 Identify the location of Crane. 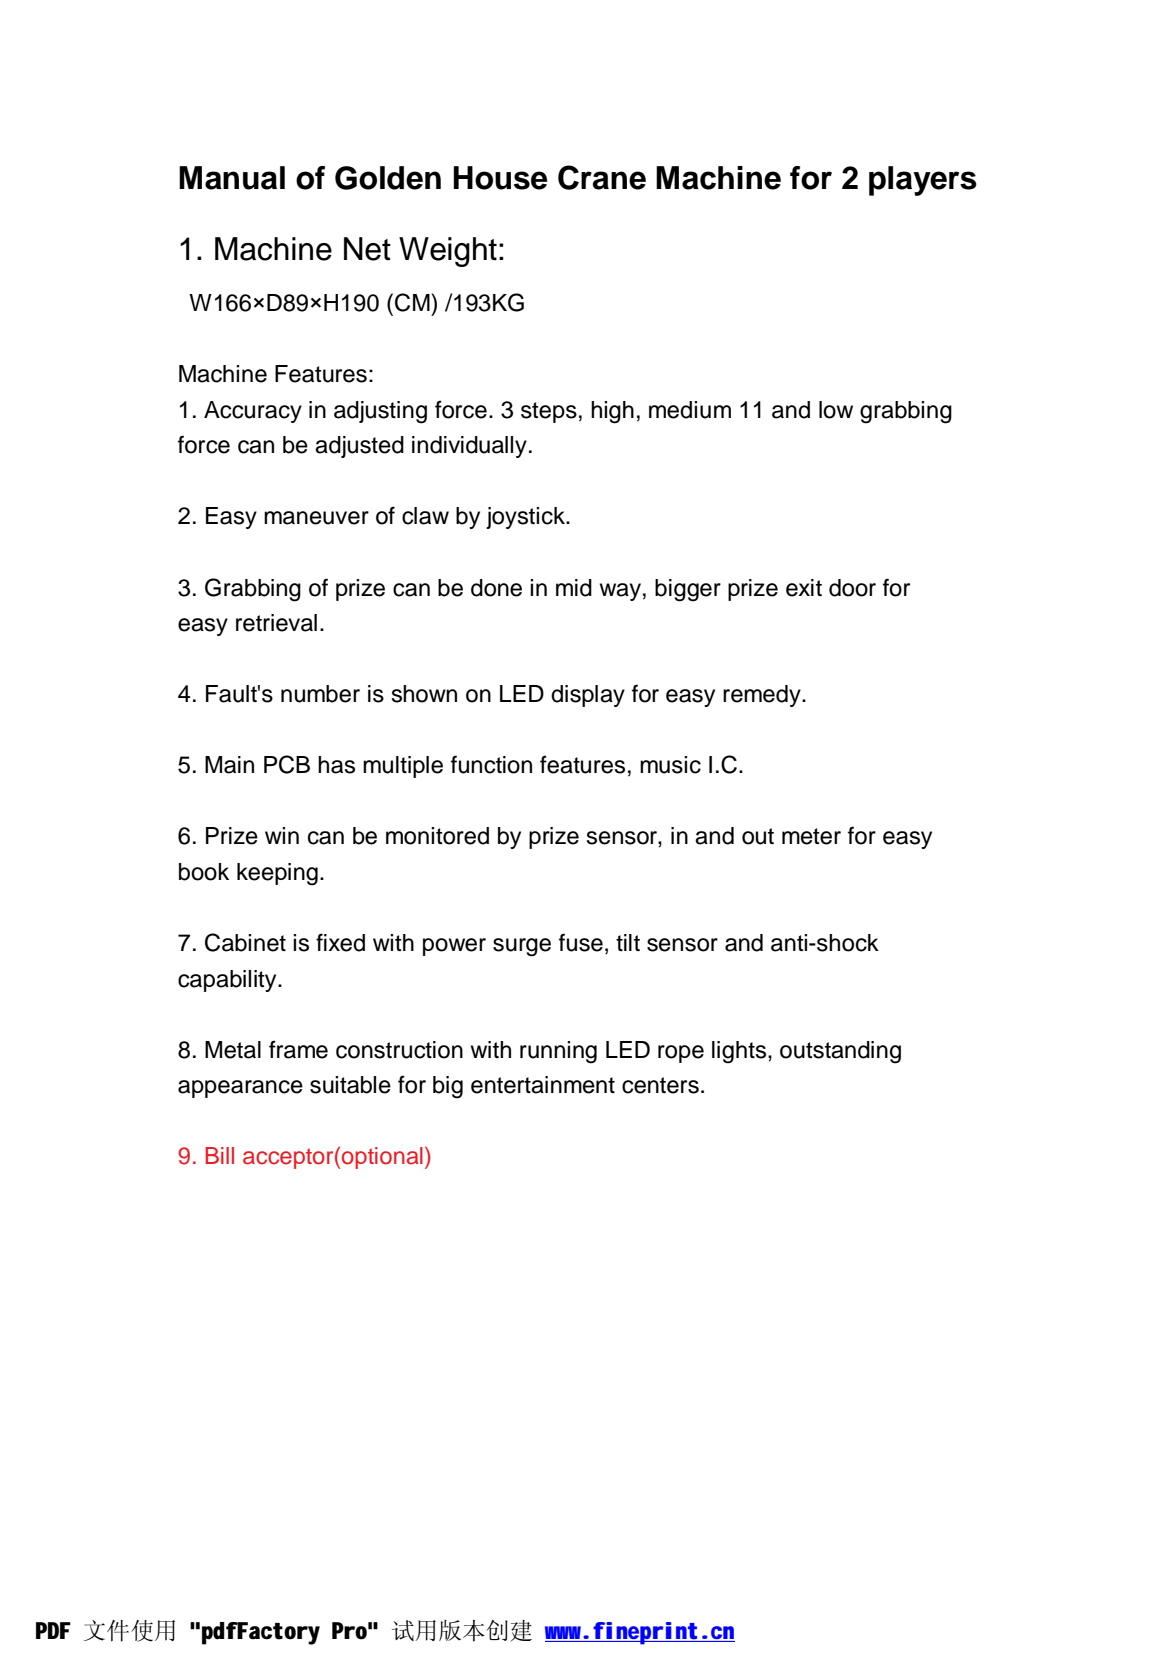
(602, 177).
